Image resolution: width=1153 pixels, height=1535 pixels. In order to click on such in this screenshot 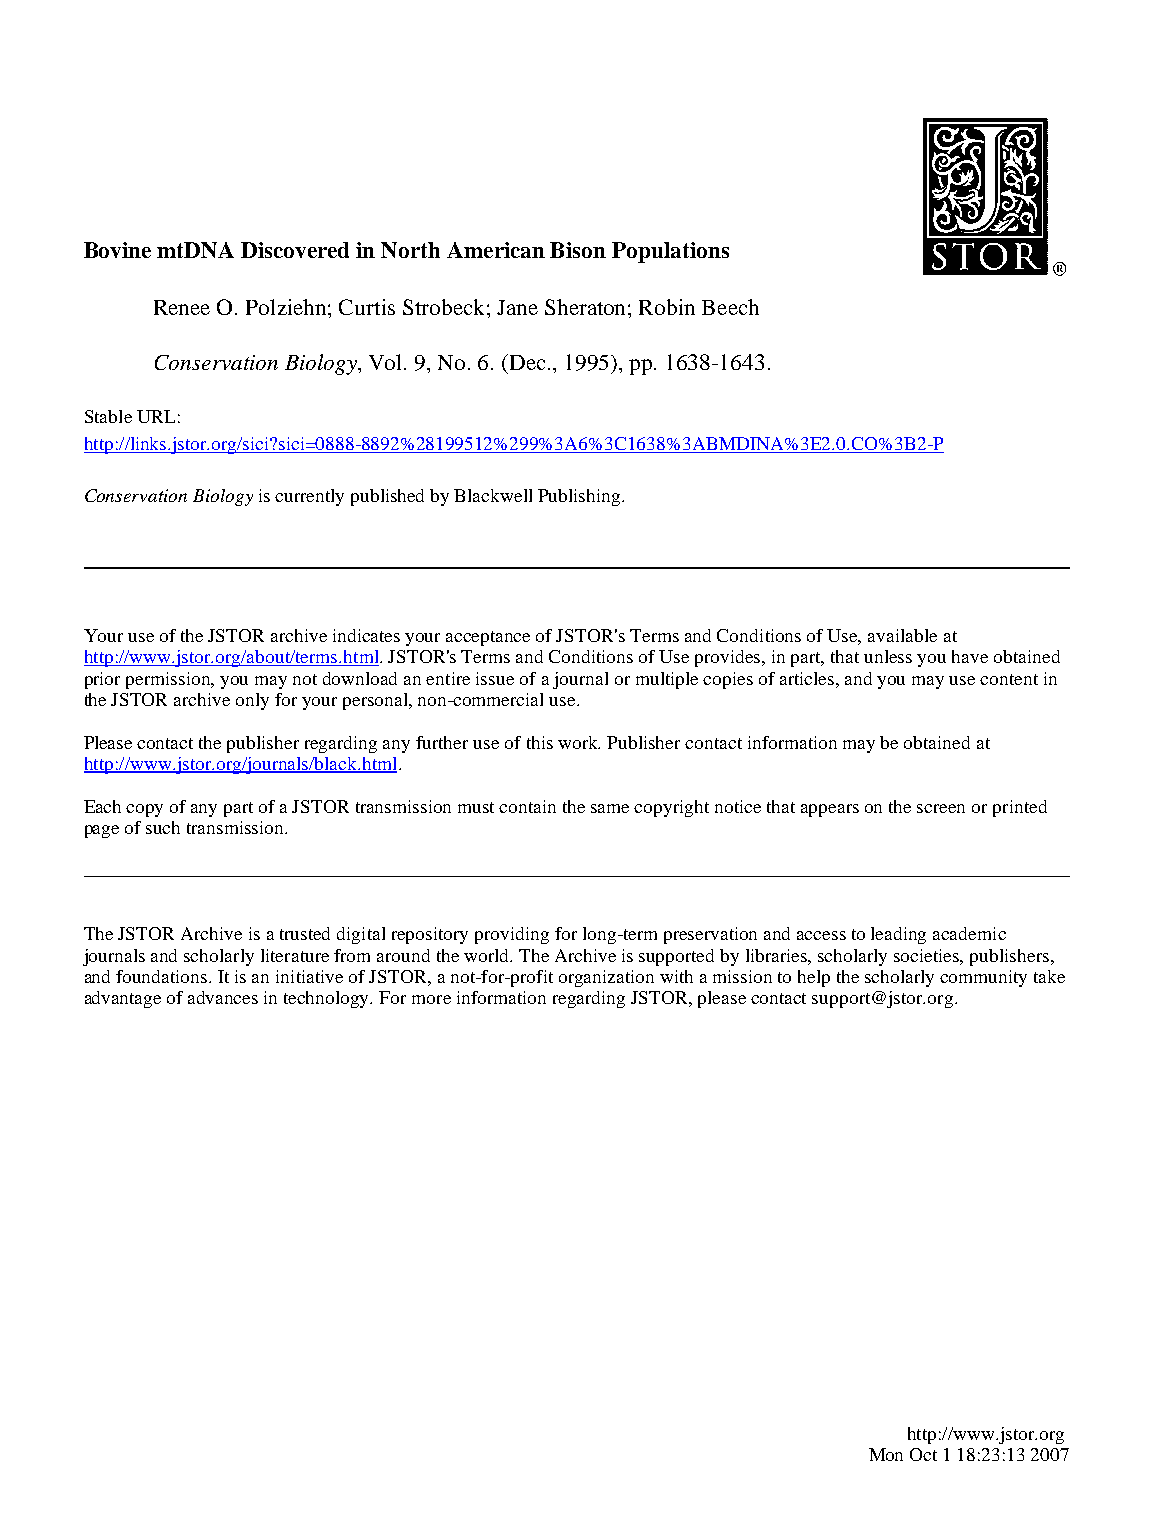, I will do `click(163, 827)`.
